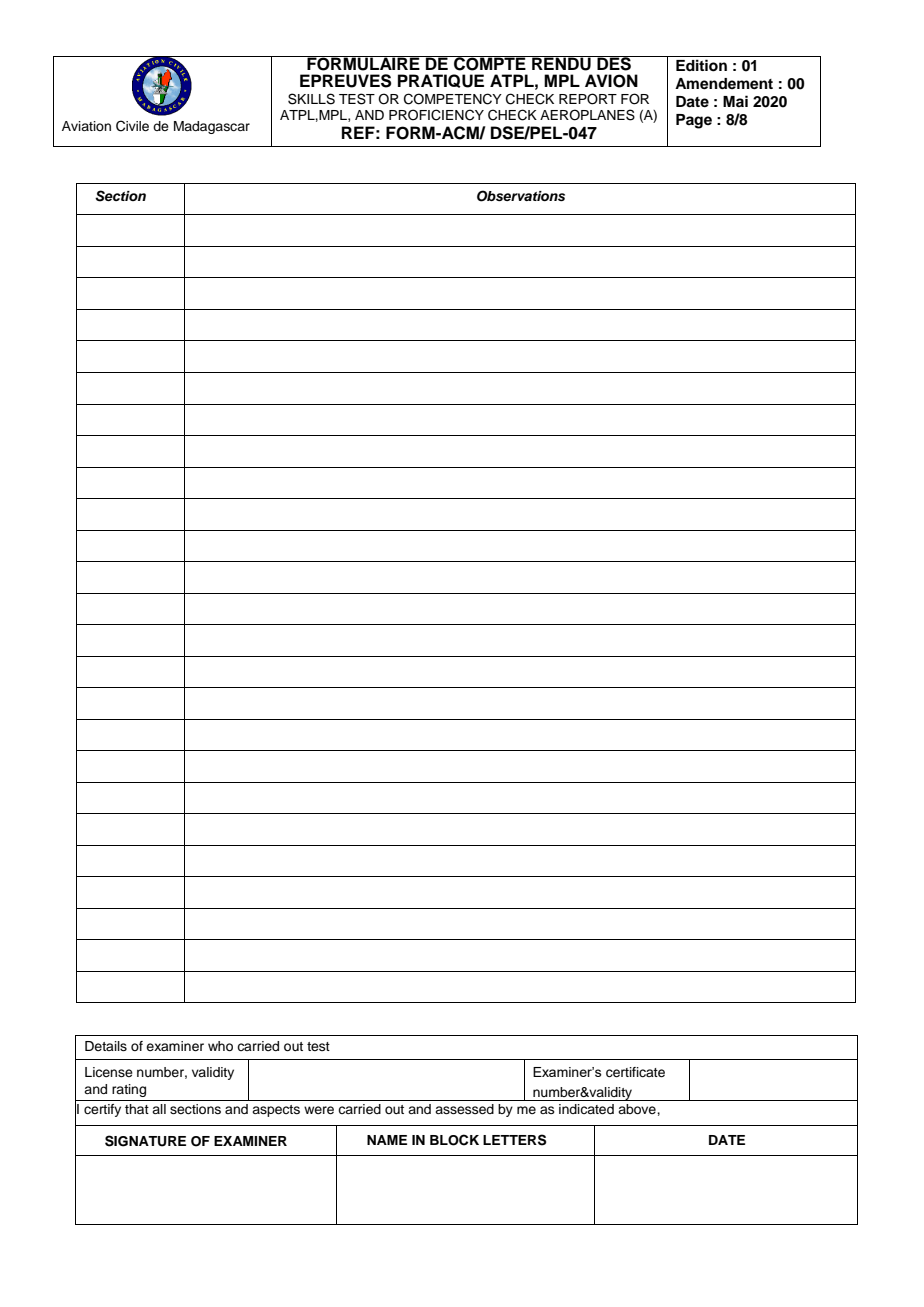  Describe the element at coordinates (132, 126) in the image. I see `Civile` at that location.
